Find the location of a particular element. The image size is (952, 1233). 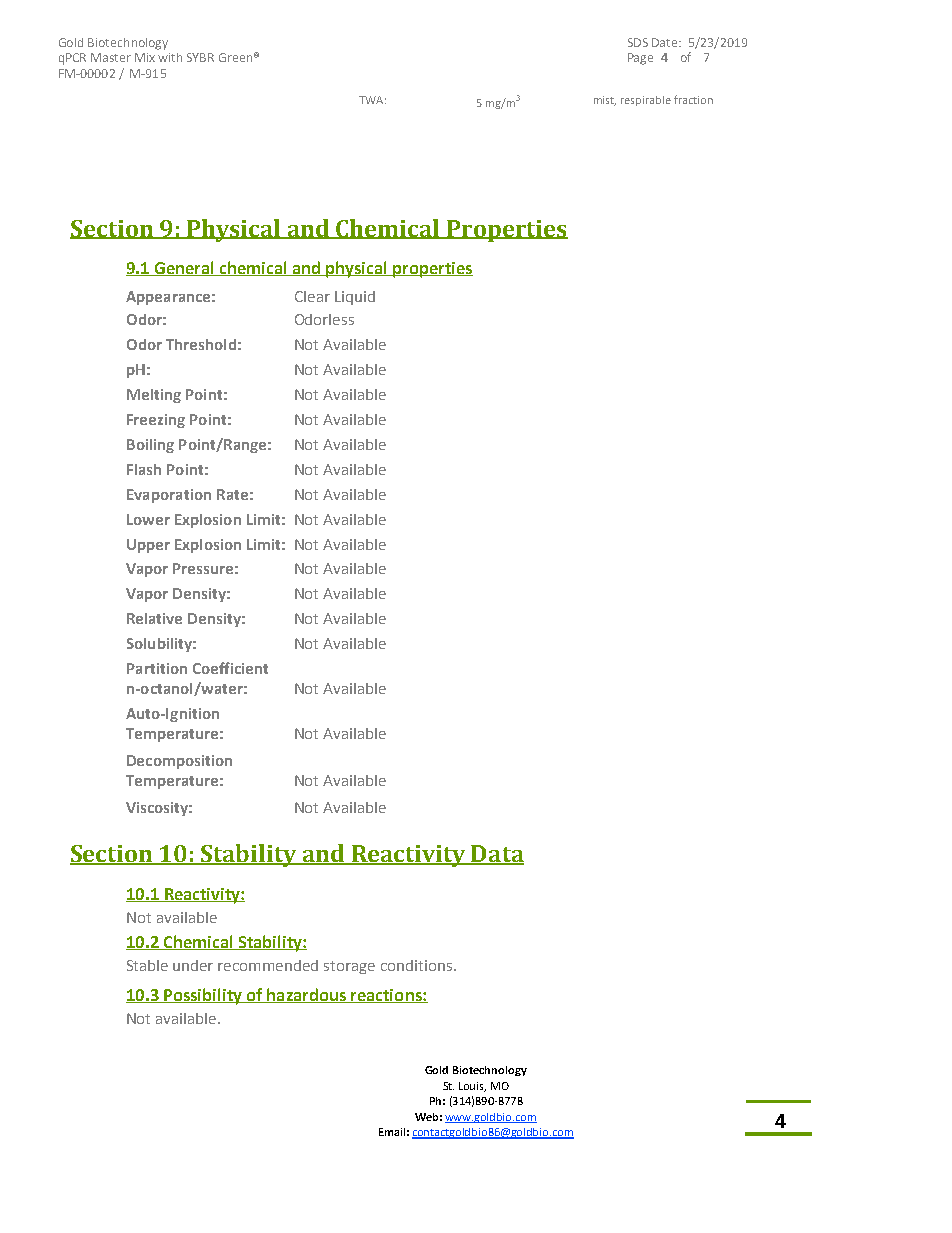

SYBR is located at coordinates (200, 57).
